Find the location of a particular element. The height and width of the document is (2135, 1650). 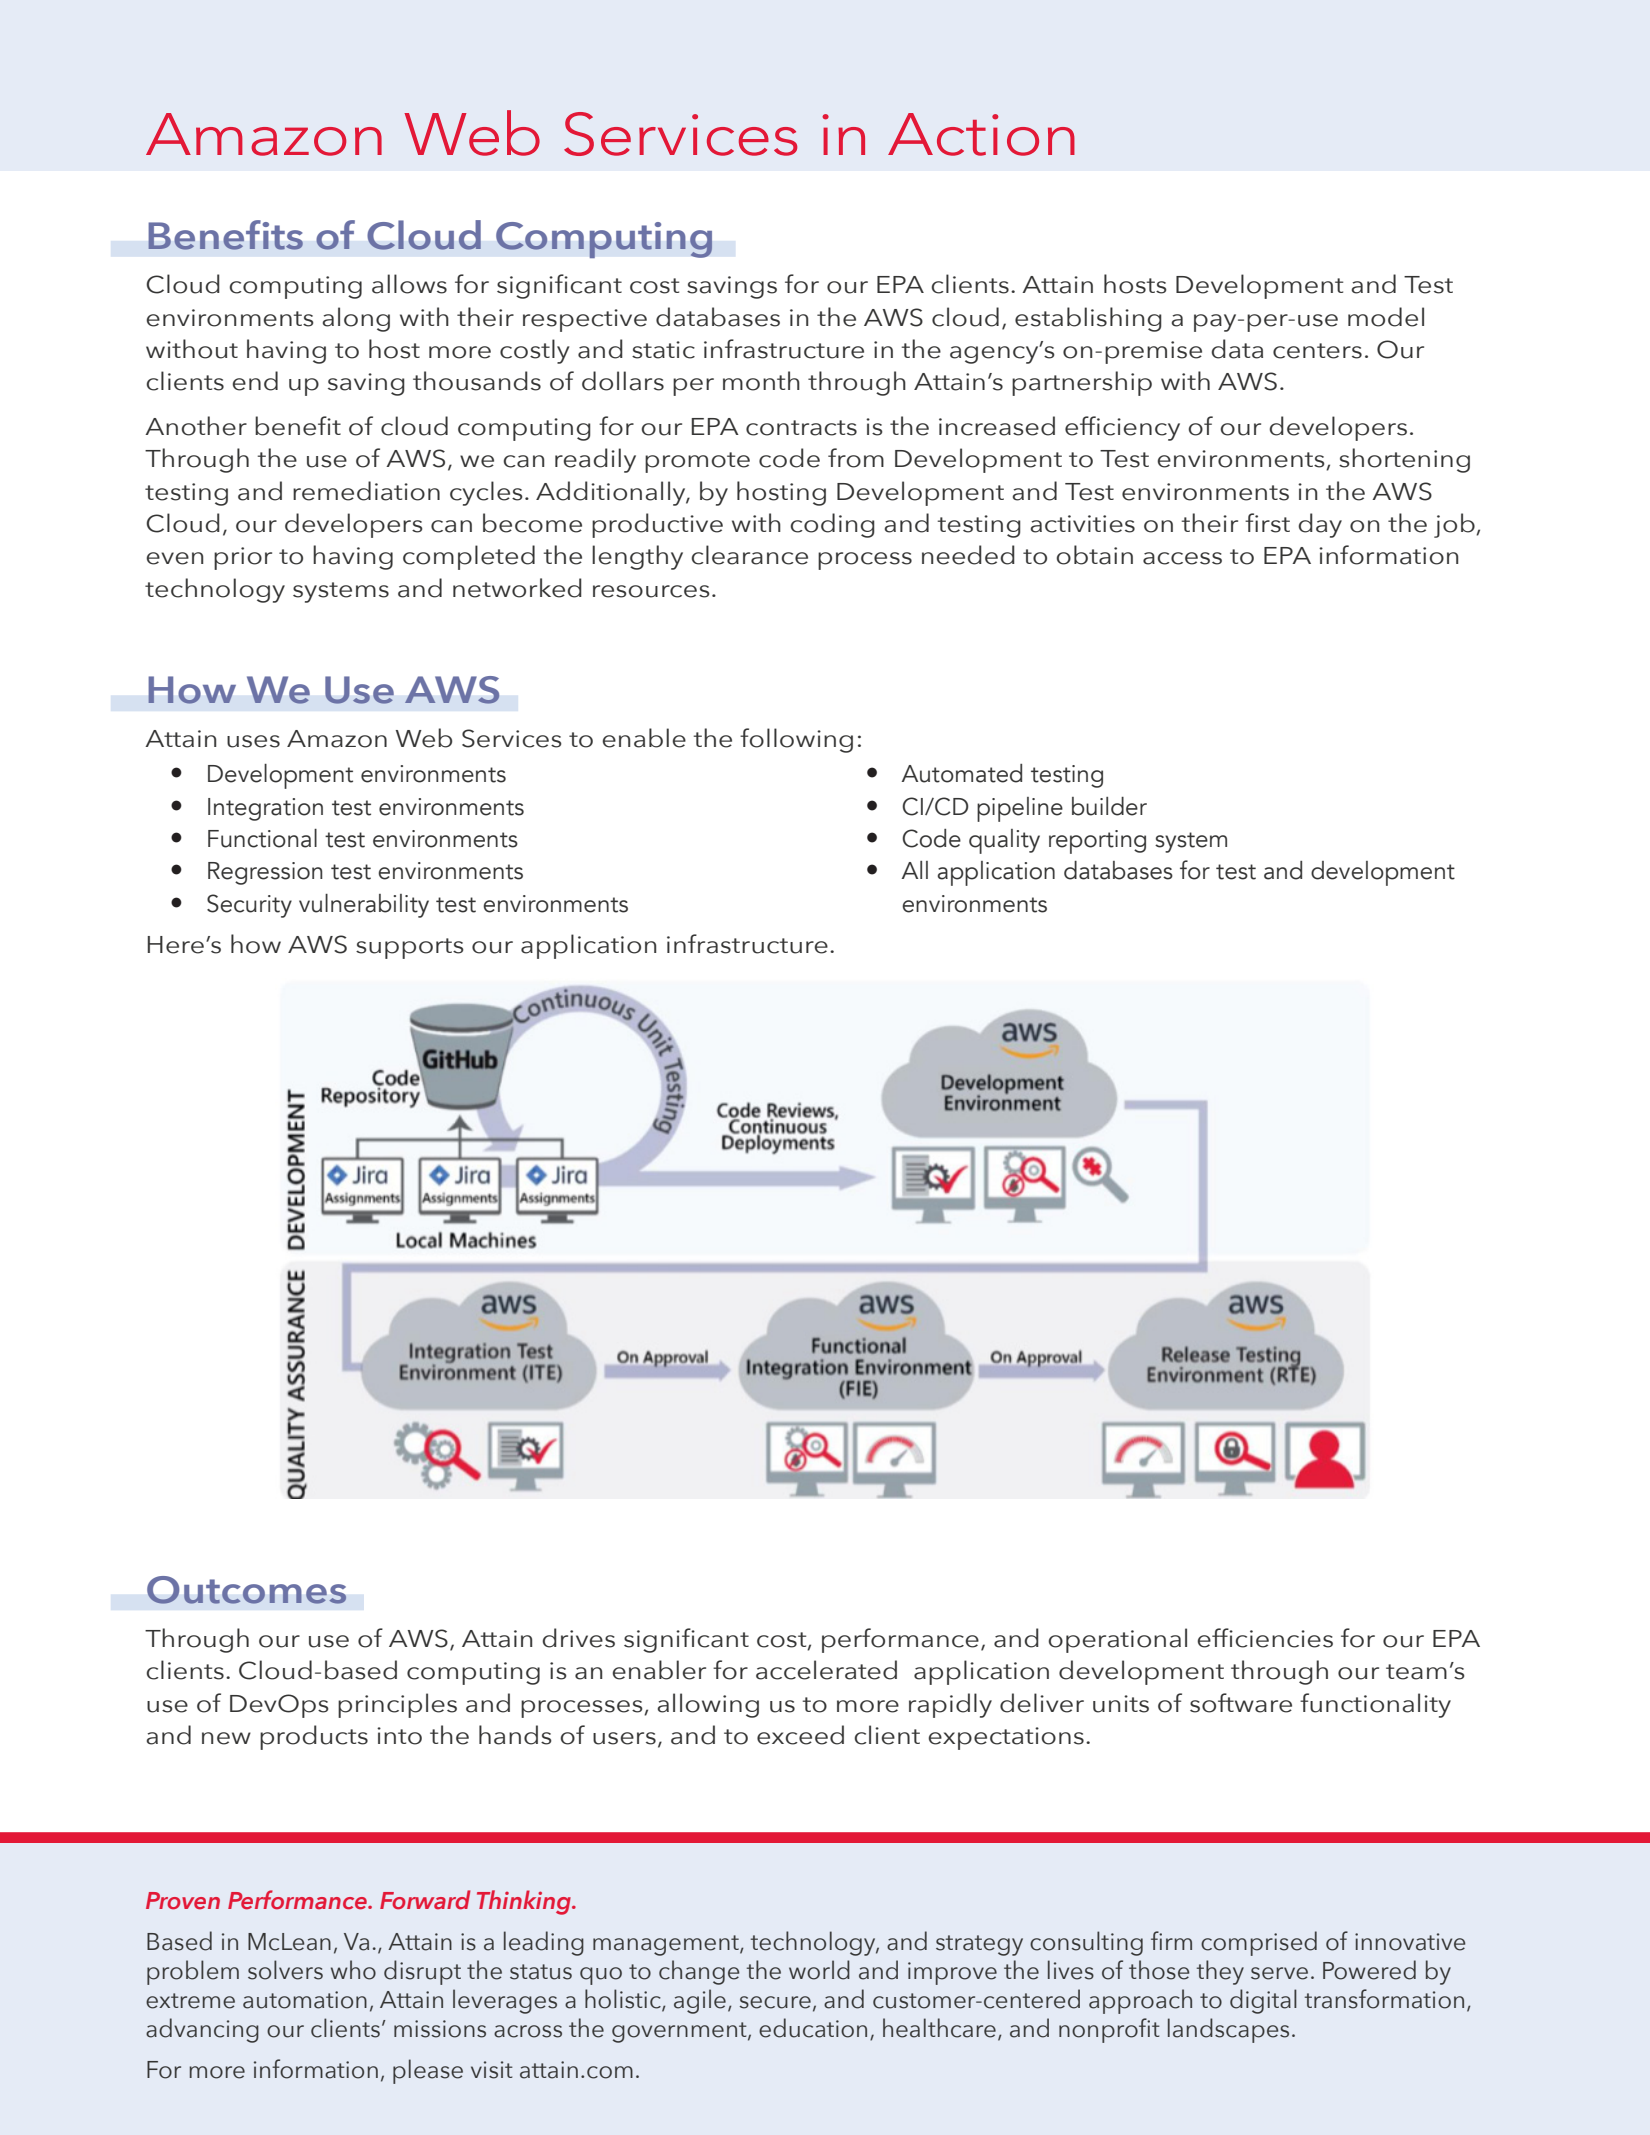

automation is located at coordinates (305, 2000).
